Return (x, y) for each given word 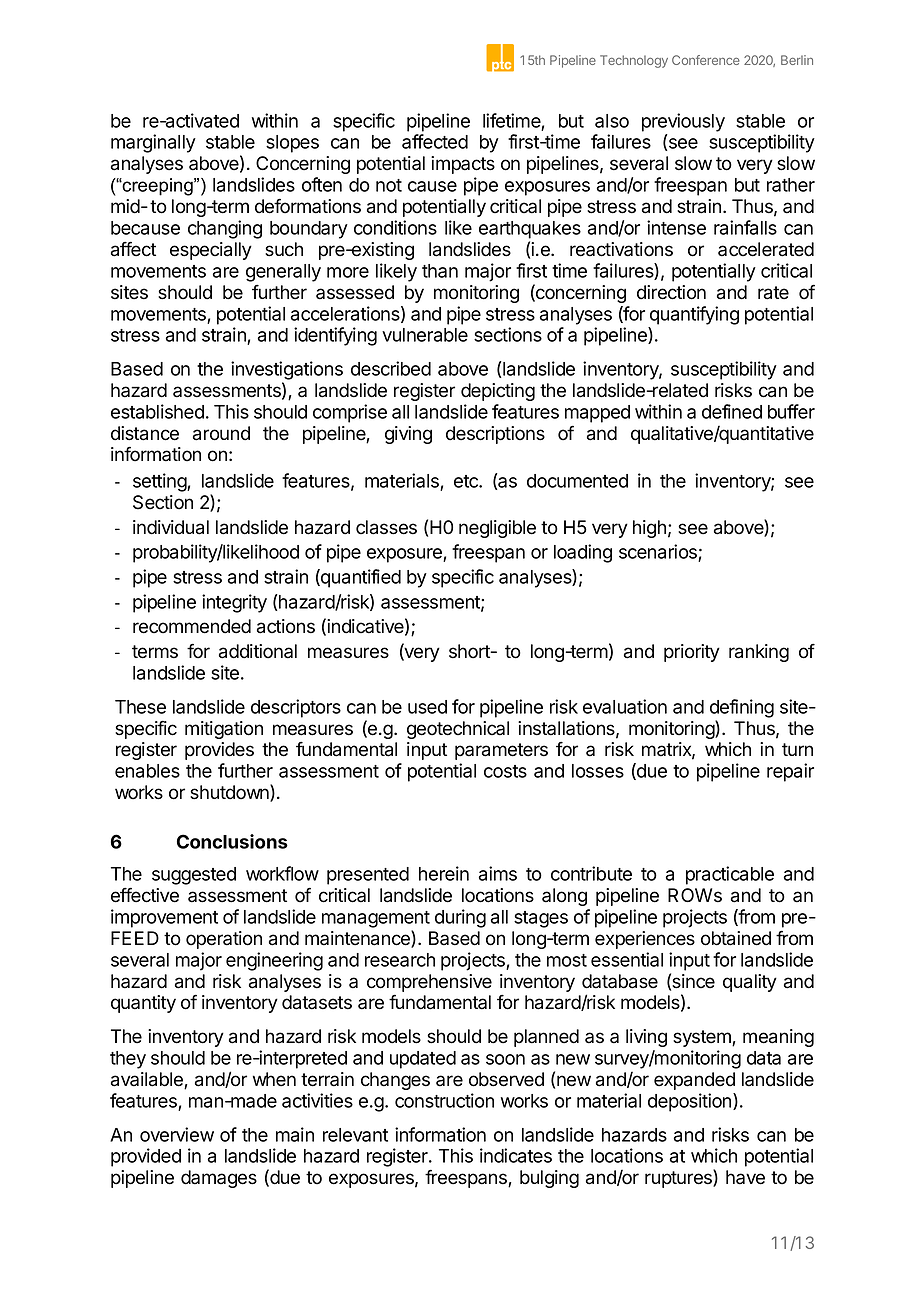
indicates (516, 1155)
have (745, 1177)
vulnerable (425, 335)
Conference (706, 60)
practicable (730, 875)
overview (177, 1134)
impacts (463, 165)
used (427, 707)
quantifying (694, 315)
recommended (192, 626)
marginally (153, 143)
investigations (287, 370)
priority (692, 653)
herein (444, 873)
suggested (194, 876)
